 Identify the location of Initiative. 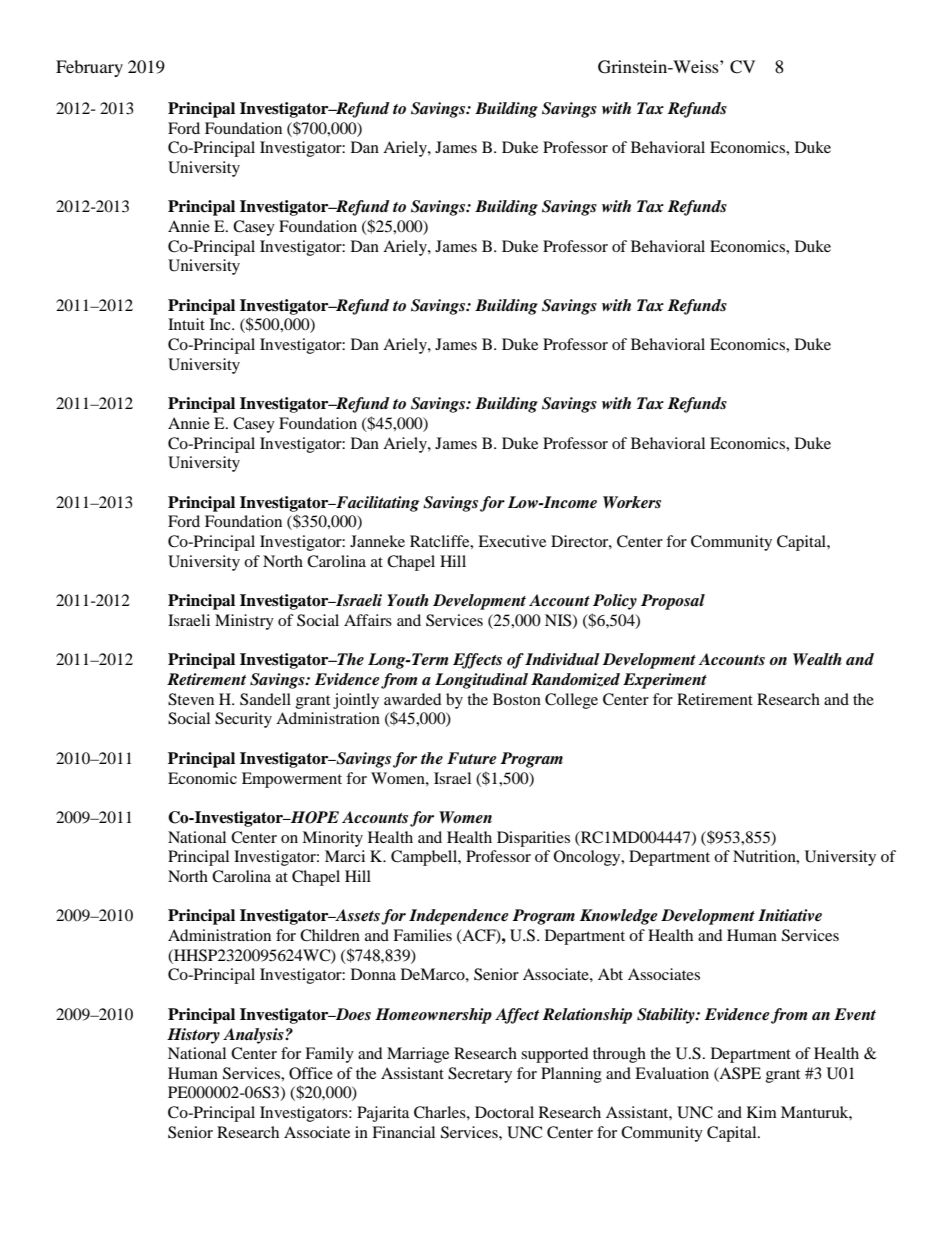
(790, 915).
